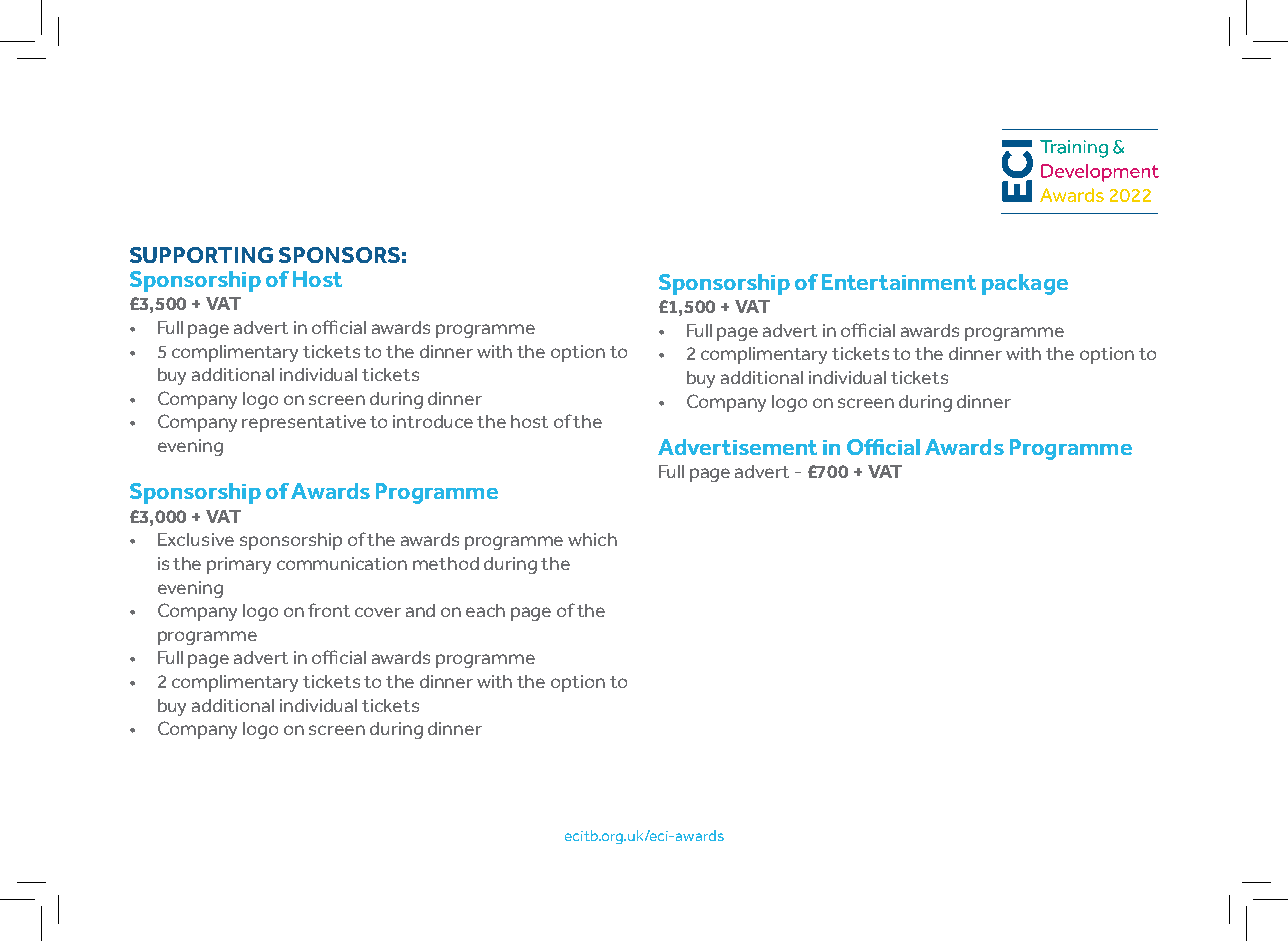 This screenshot has width=1288, height=941. What do you see at coordinates (304, 423) in the screenshot?
I see `representative` at bounding box center [304, 423].
